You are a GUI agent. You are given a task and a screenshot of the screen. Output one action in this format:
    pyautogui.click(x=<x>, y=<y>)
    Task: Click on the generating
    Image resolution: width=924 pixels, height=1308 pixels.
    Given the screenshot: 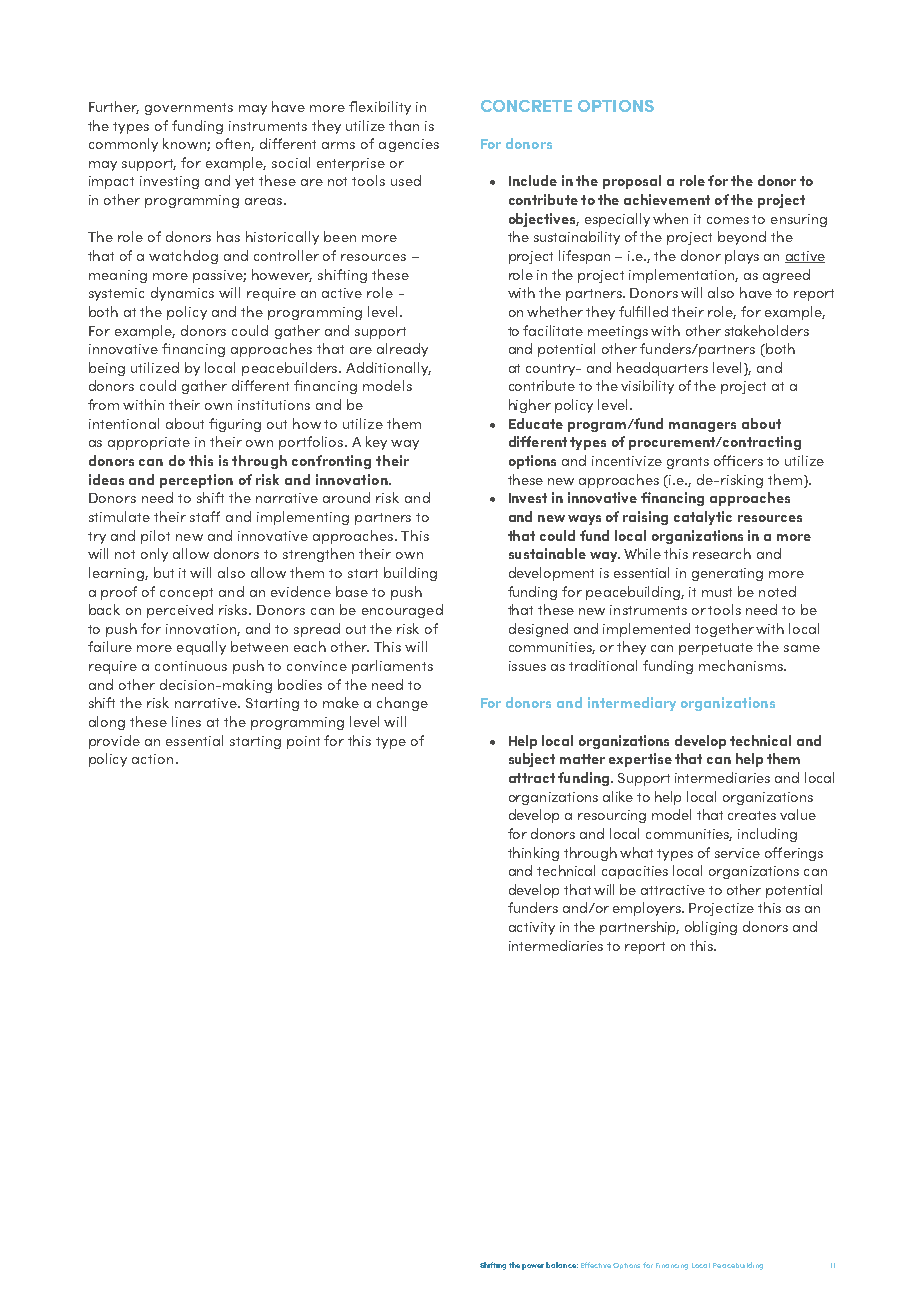 What is the action you would take?
    pyautogui.click(x=727, y=574)
